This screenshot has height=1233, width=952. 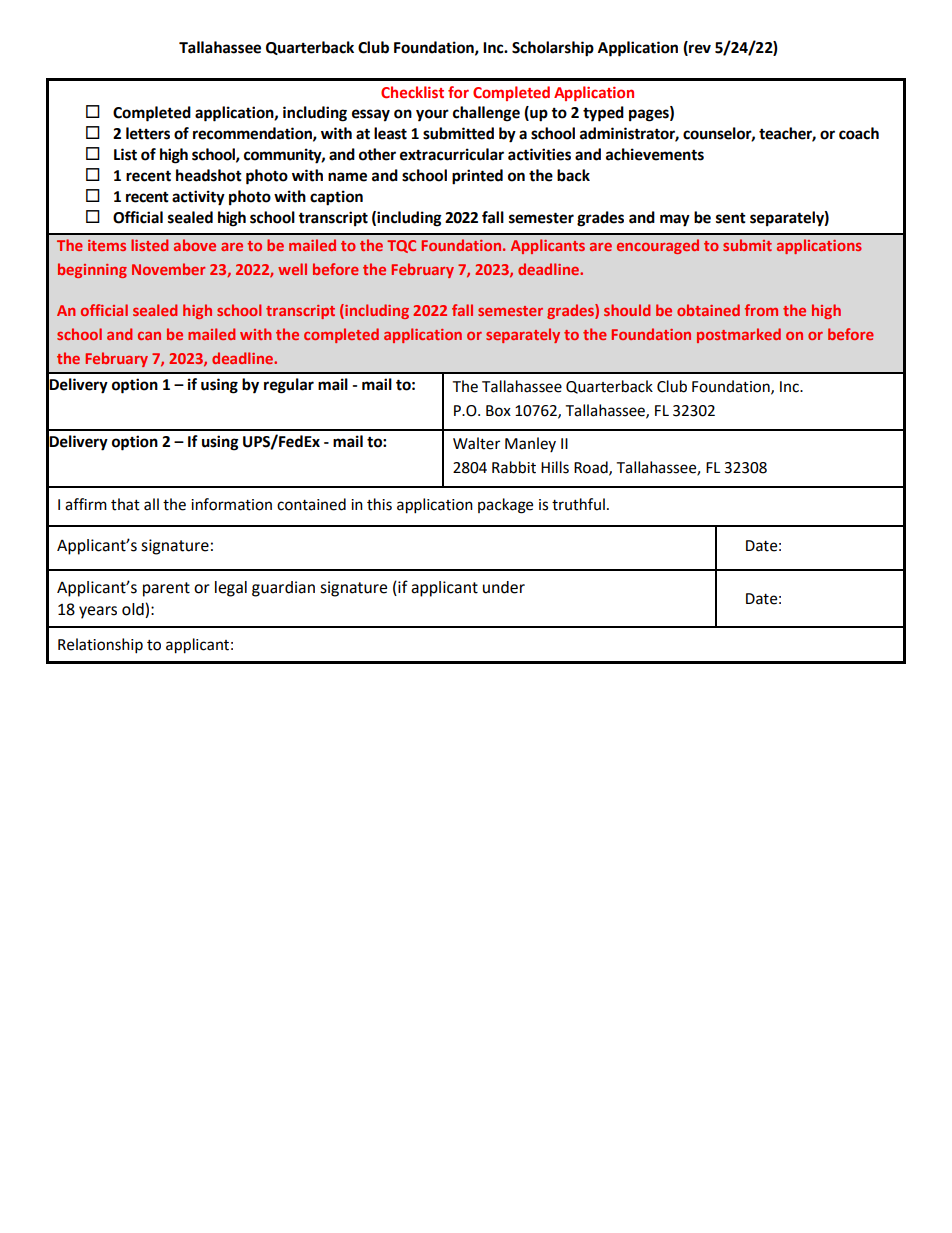 I want to click on Scholarship, so click(x=553, y=49).
